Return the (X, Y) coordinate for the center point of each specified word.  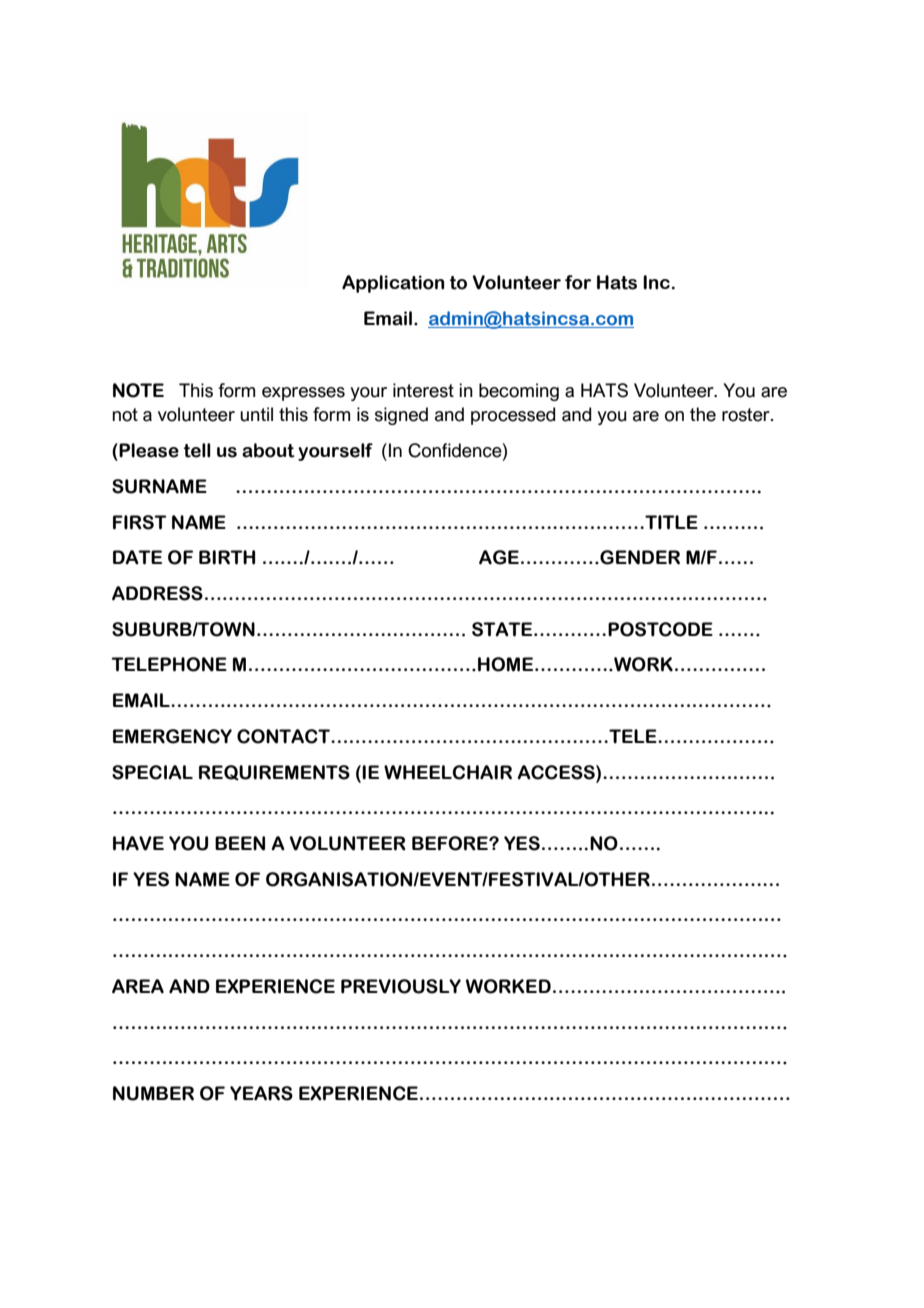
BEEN (240, 843)
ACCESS (557, 772)
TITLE (670, 522)
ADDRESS (157, 593)
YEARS (261, 1093)
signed (401, 416)
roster (747, 415)
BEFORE (451, 843)
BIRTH (227, 557)
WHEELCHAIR (448, 772)
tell (197, 450)
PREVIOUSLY (401, 986)
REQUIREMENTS (274, 773)
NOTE (138, 390)
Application (393, 284)
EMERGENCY (172, 736)
